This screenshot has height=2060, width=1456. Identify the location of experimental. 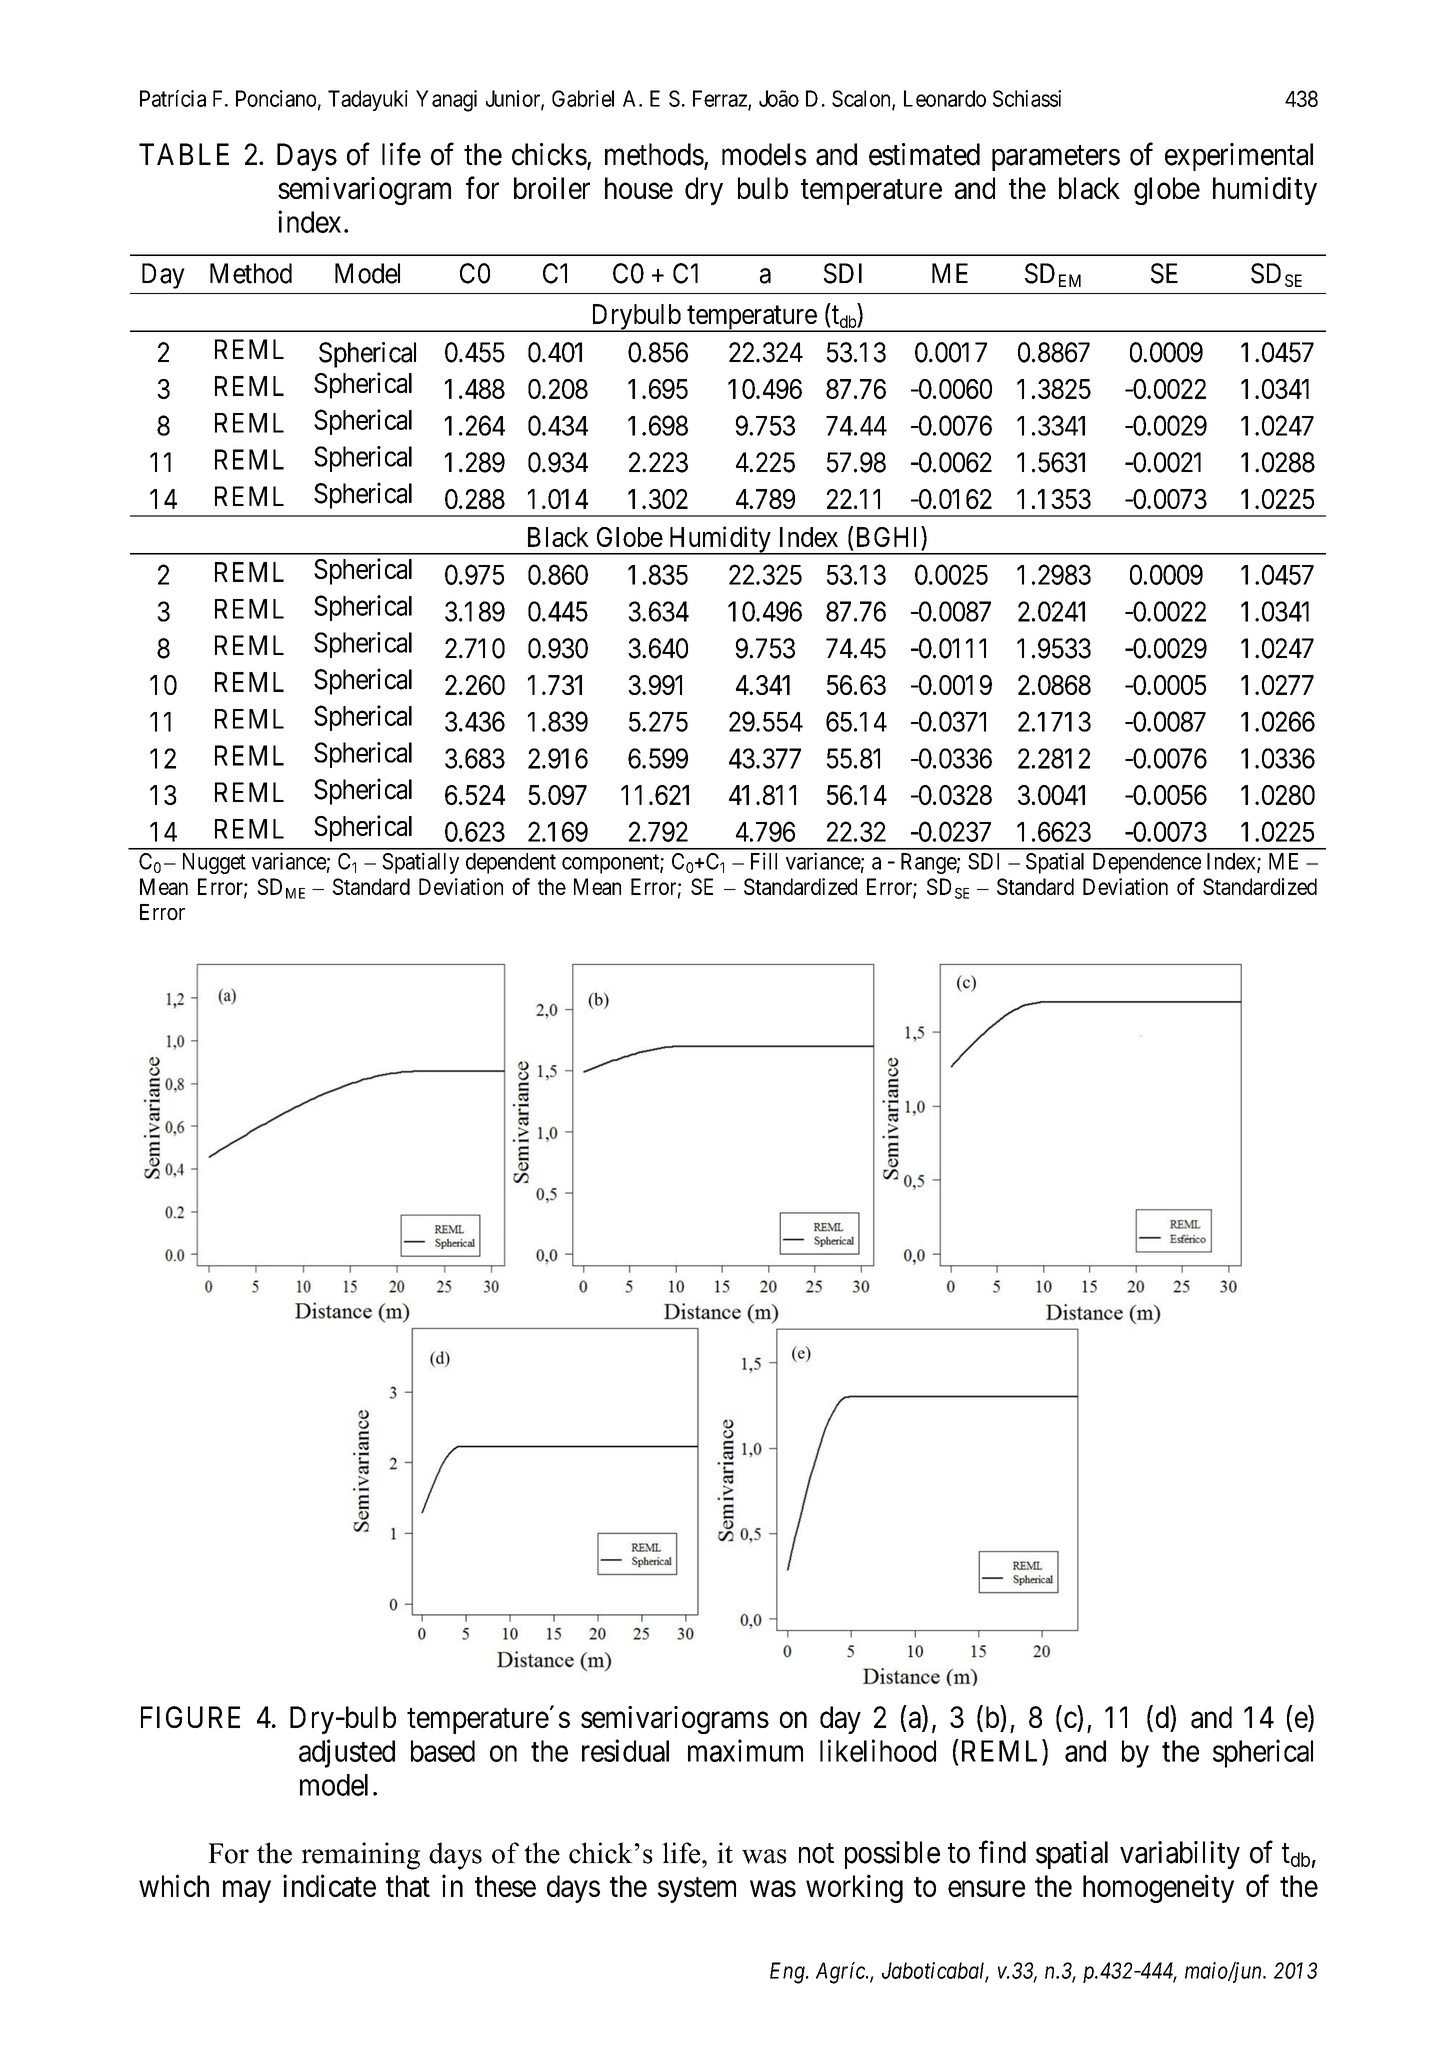
(1239, 157).
